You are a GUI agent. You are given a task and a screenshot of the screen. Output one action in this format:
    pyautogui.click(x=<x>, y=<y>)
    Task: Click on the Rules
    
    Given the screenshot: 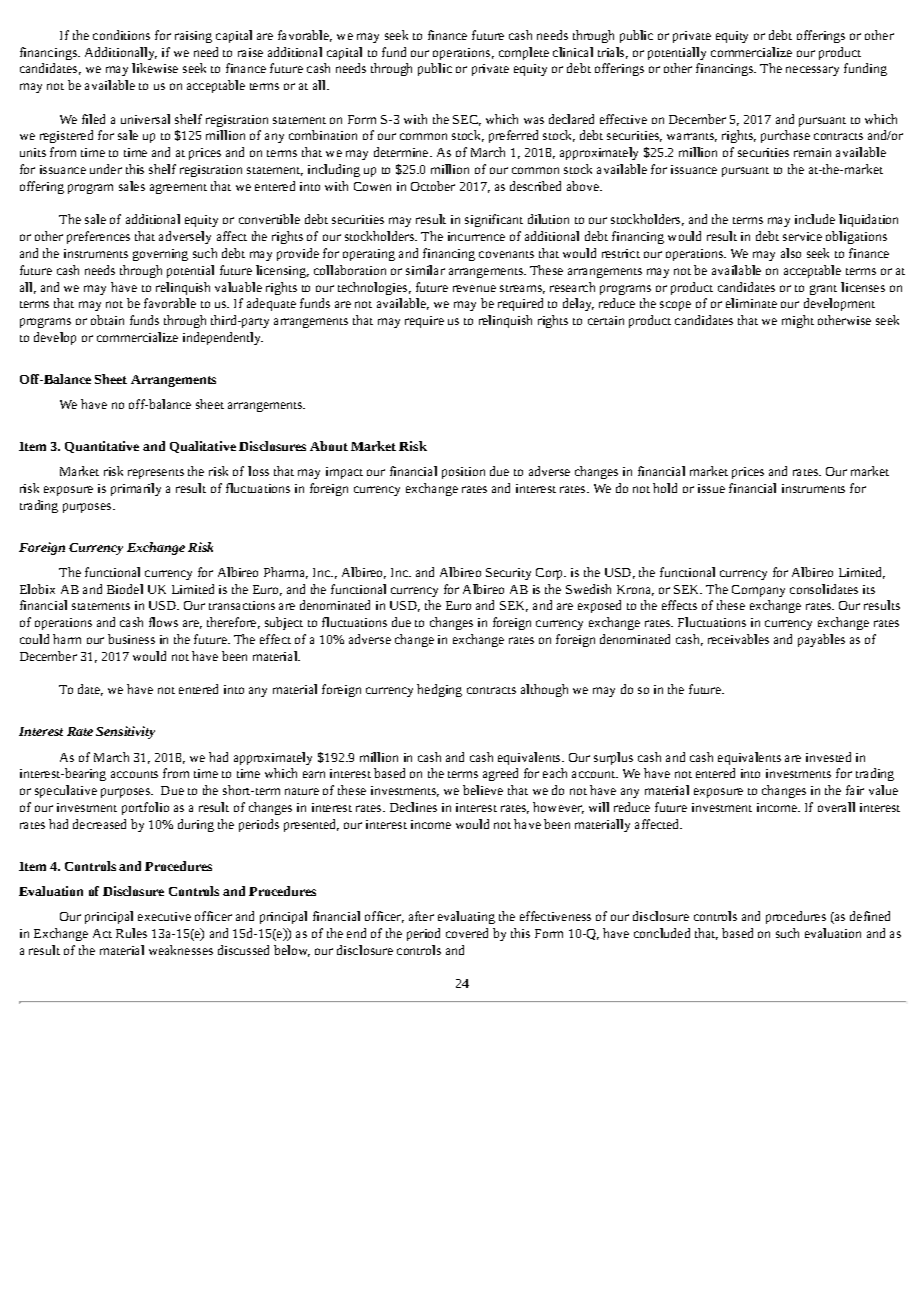 What is the action you would take?
    pyautogui.click(x=131, y=933)
